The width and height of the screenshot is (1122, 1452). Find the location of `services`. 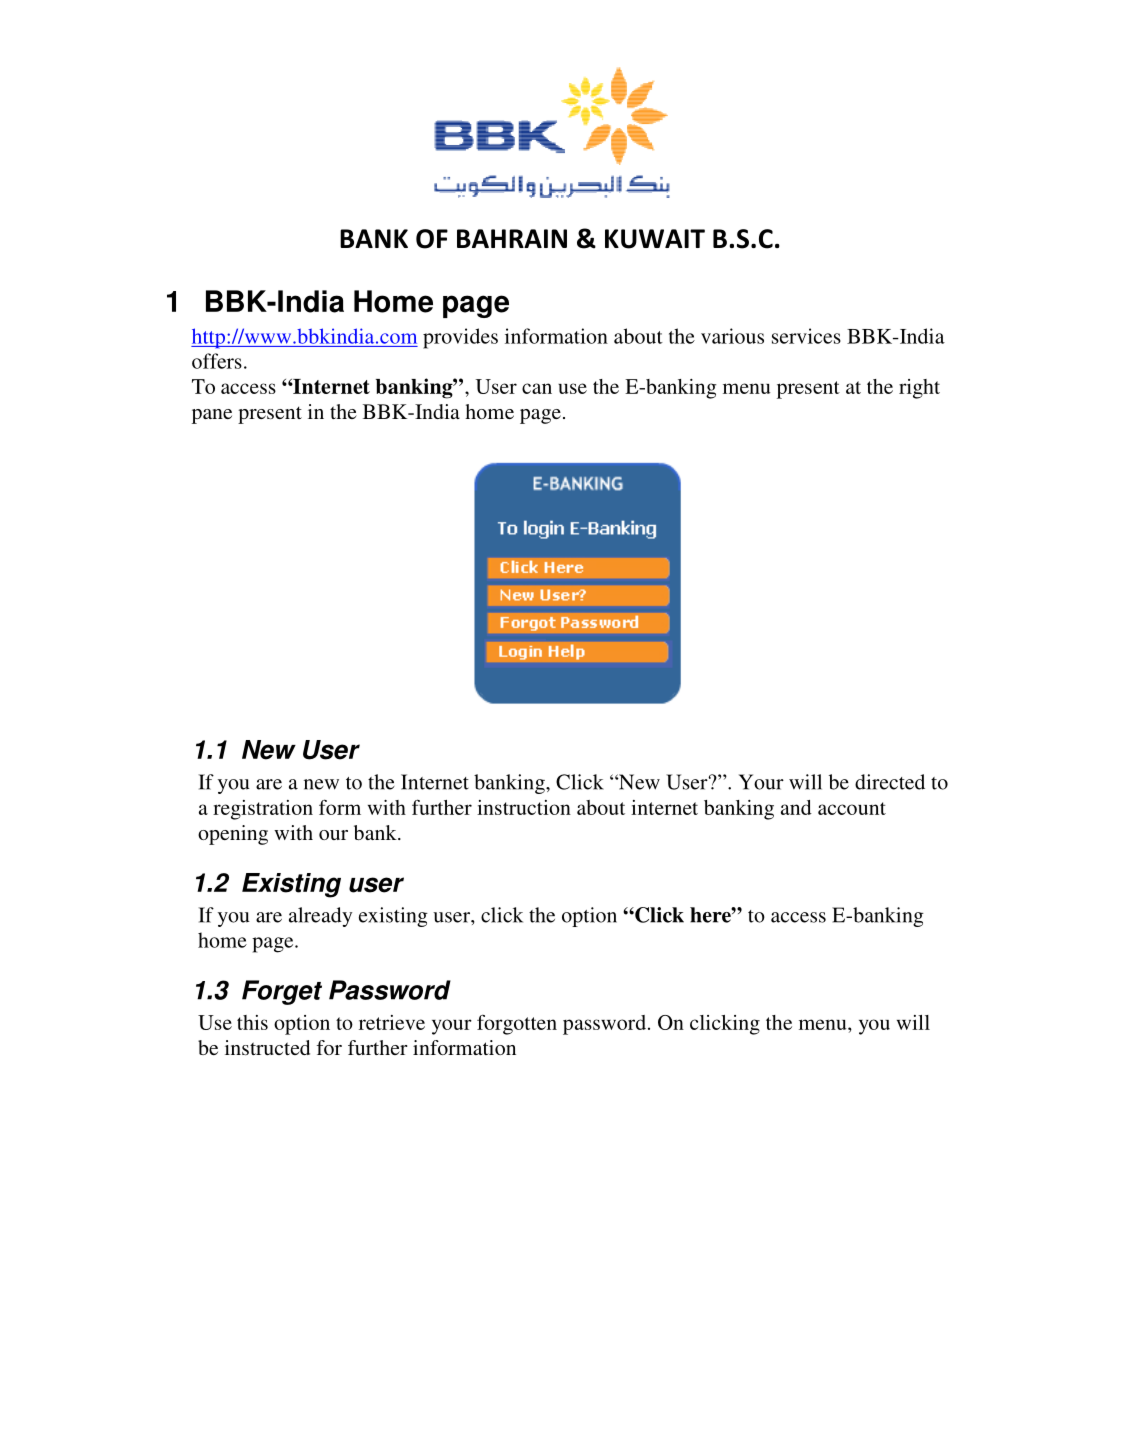

services is located at coordinates (806, 336).
